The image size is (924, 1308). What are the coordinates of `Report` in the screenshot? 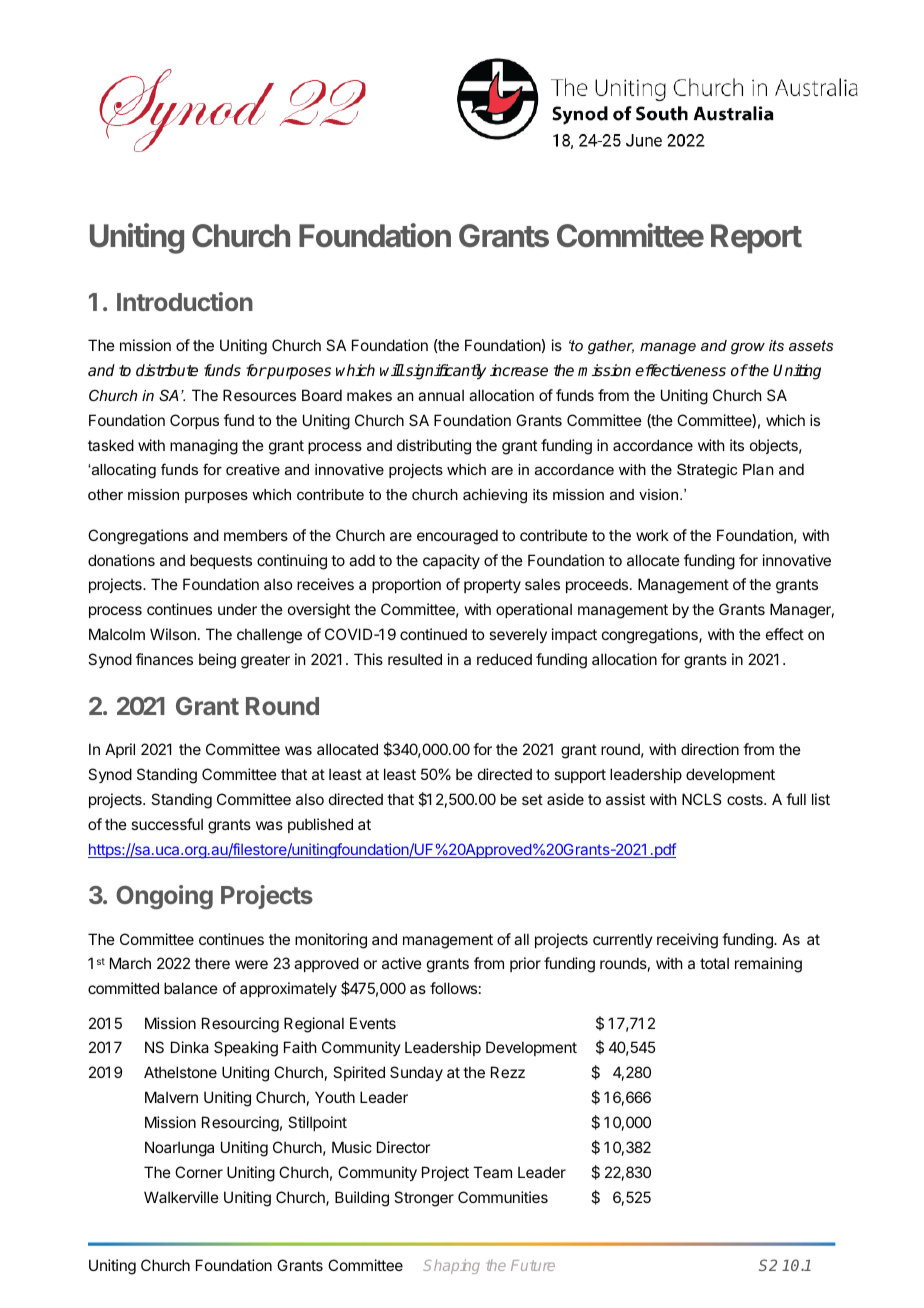 It's located at (756, 239).
